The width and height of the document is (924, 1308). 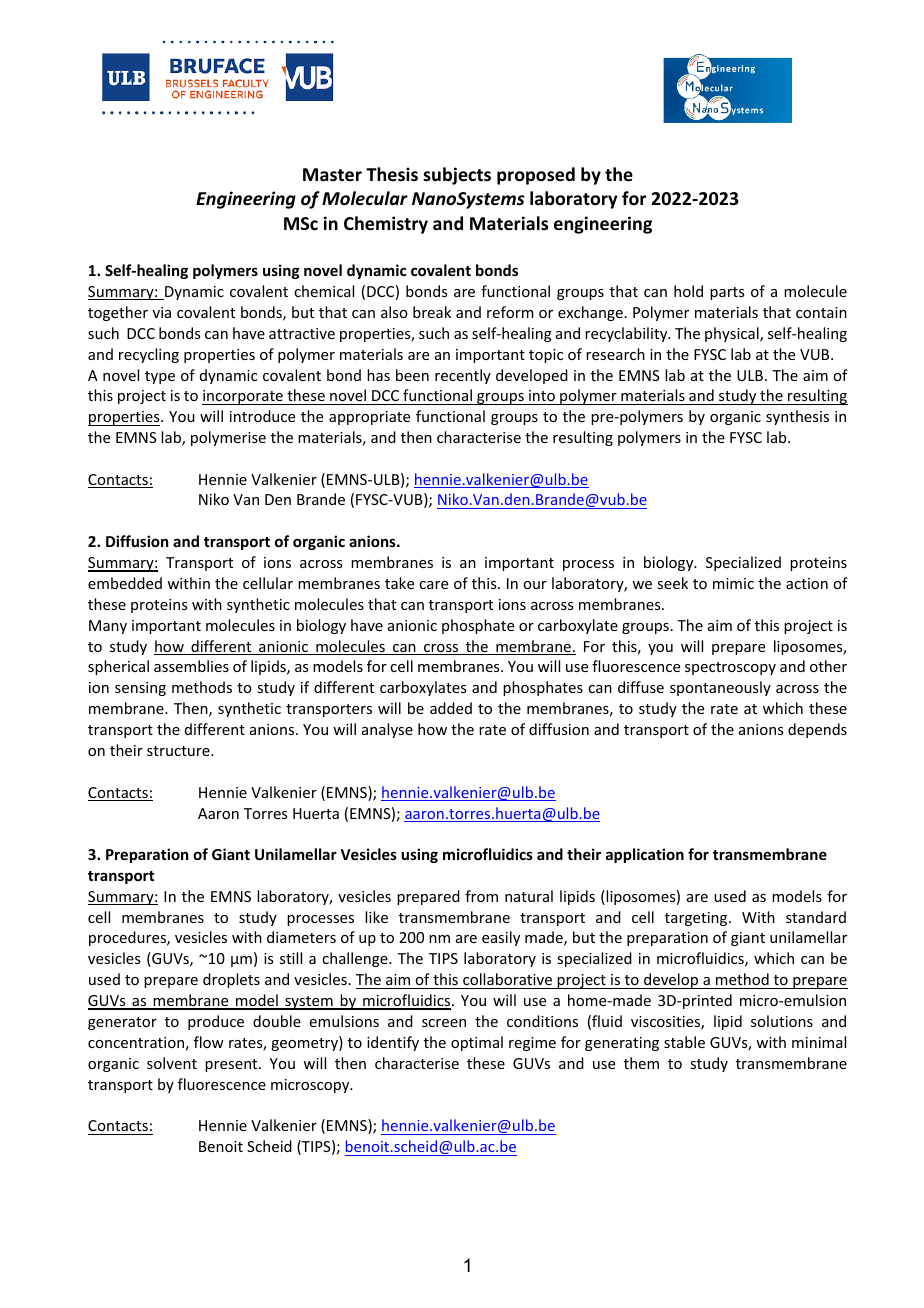 What do you see at coordinates (481, 896) in the document?
I see `from` at bounding box center [481, 896].
